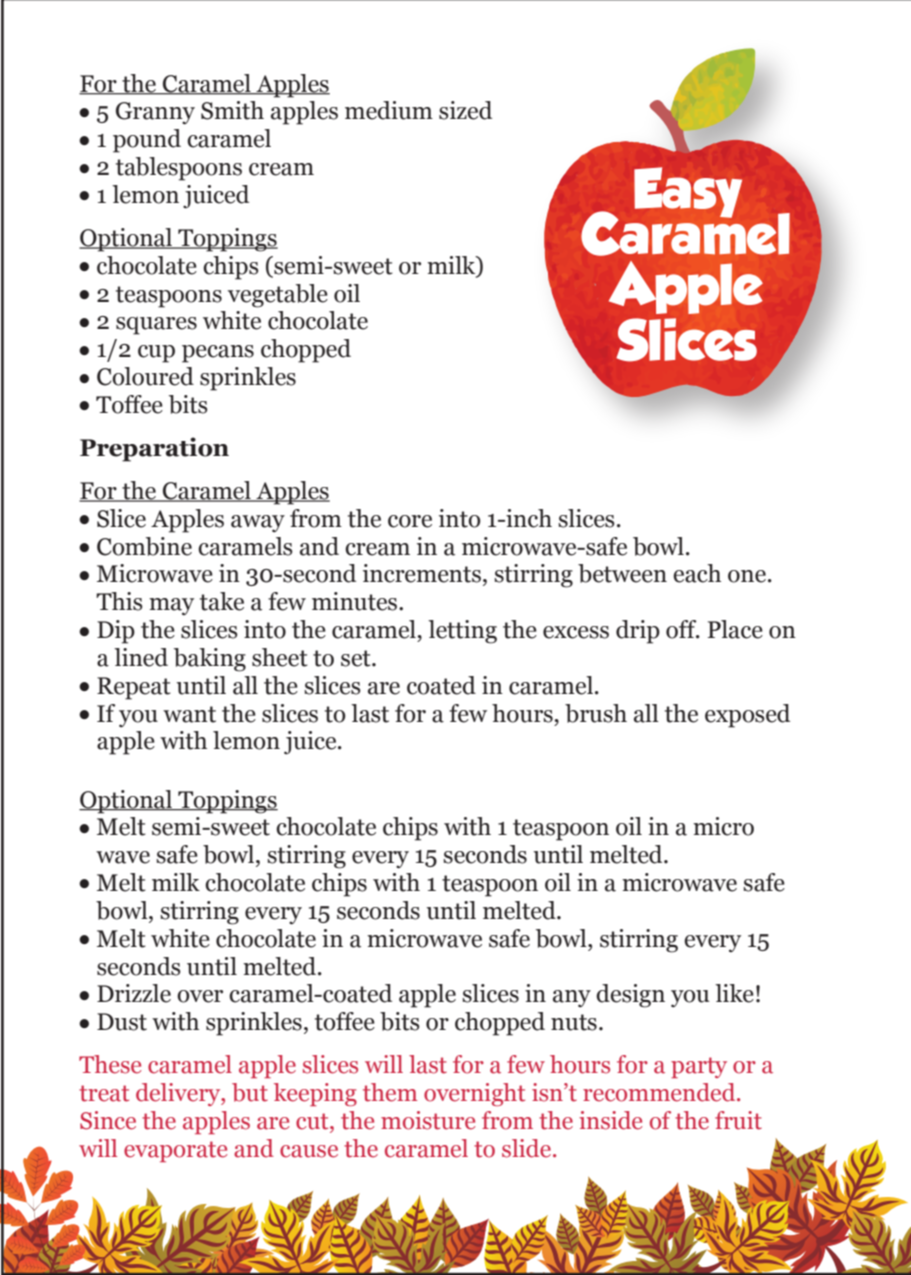  Describe the element at coordinates (171, 607) in the screenshot. I see `may` at that location.
